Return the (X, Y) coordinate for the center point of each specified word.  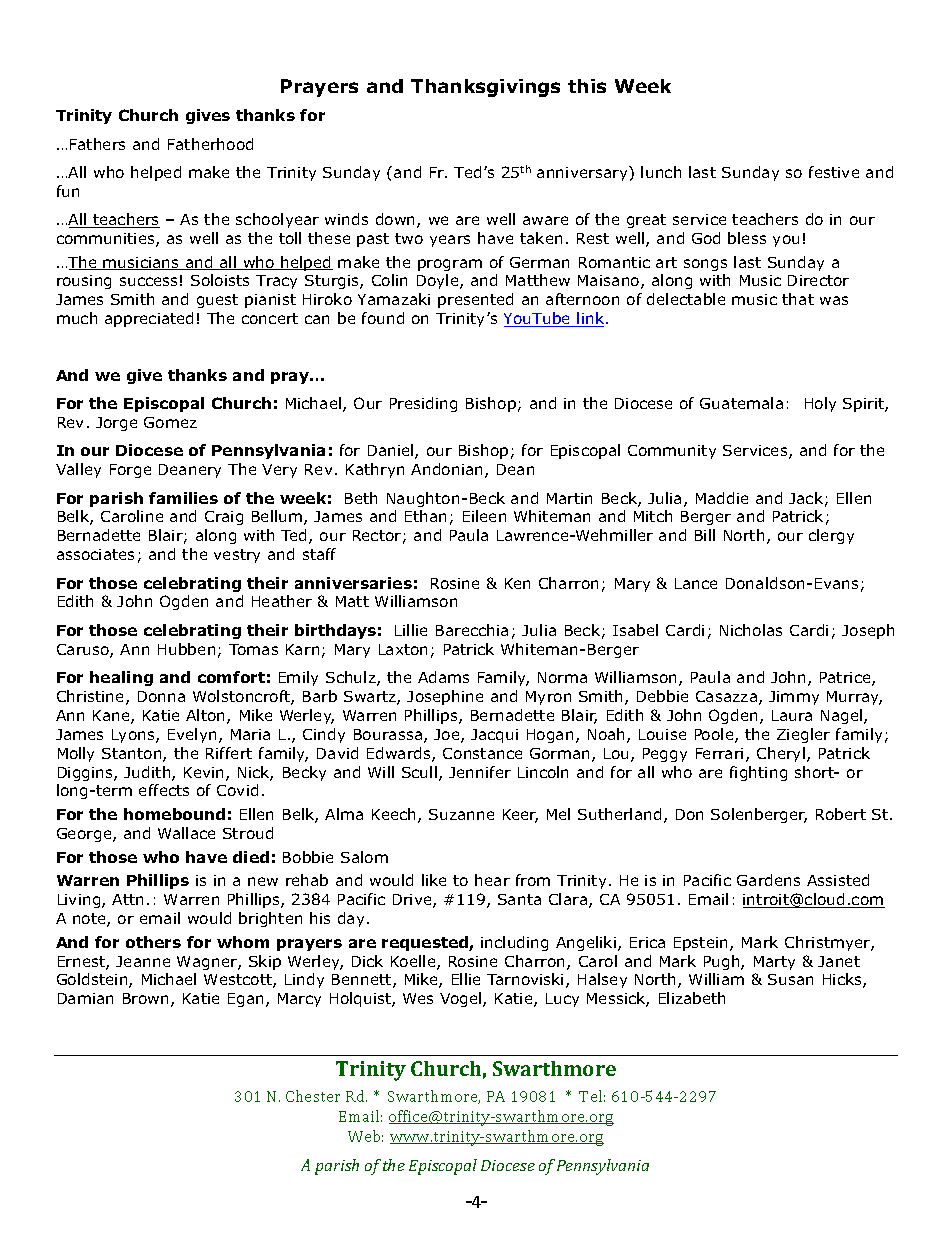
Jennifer (480, 772)
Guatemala (741, 403)
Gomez (170, 422)
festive (834, 172)
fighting (758, 773)
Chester (313, 1096)
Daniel (392, 451)
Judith (148, 773)
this (587, 86)
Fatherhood (210, 144)
